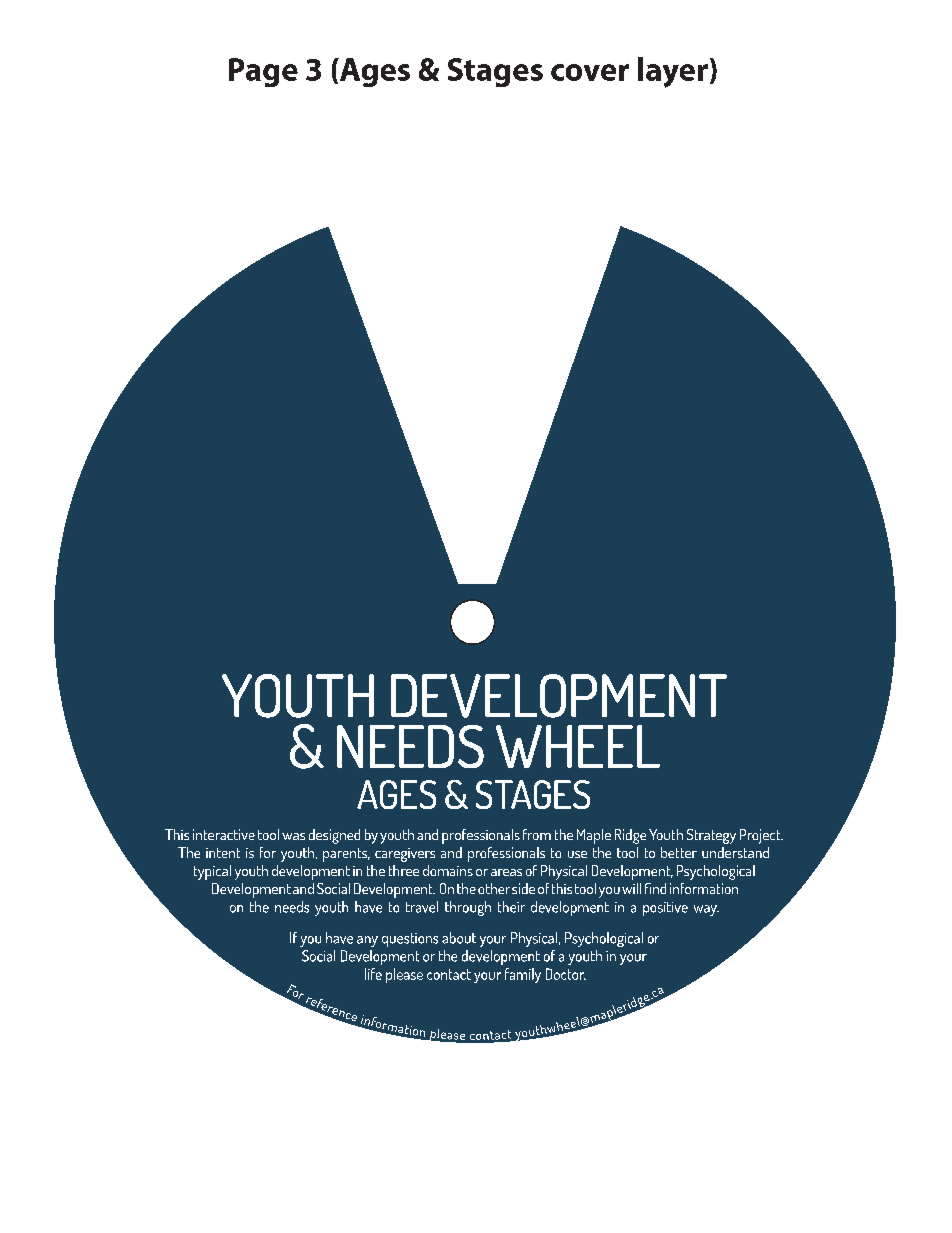 The width and height of the image is (952, 1233). I want to click on Strategy, so click(711, 836).
